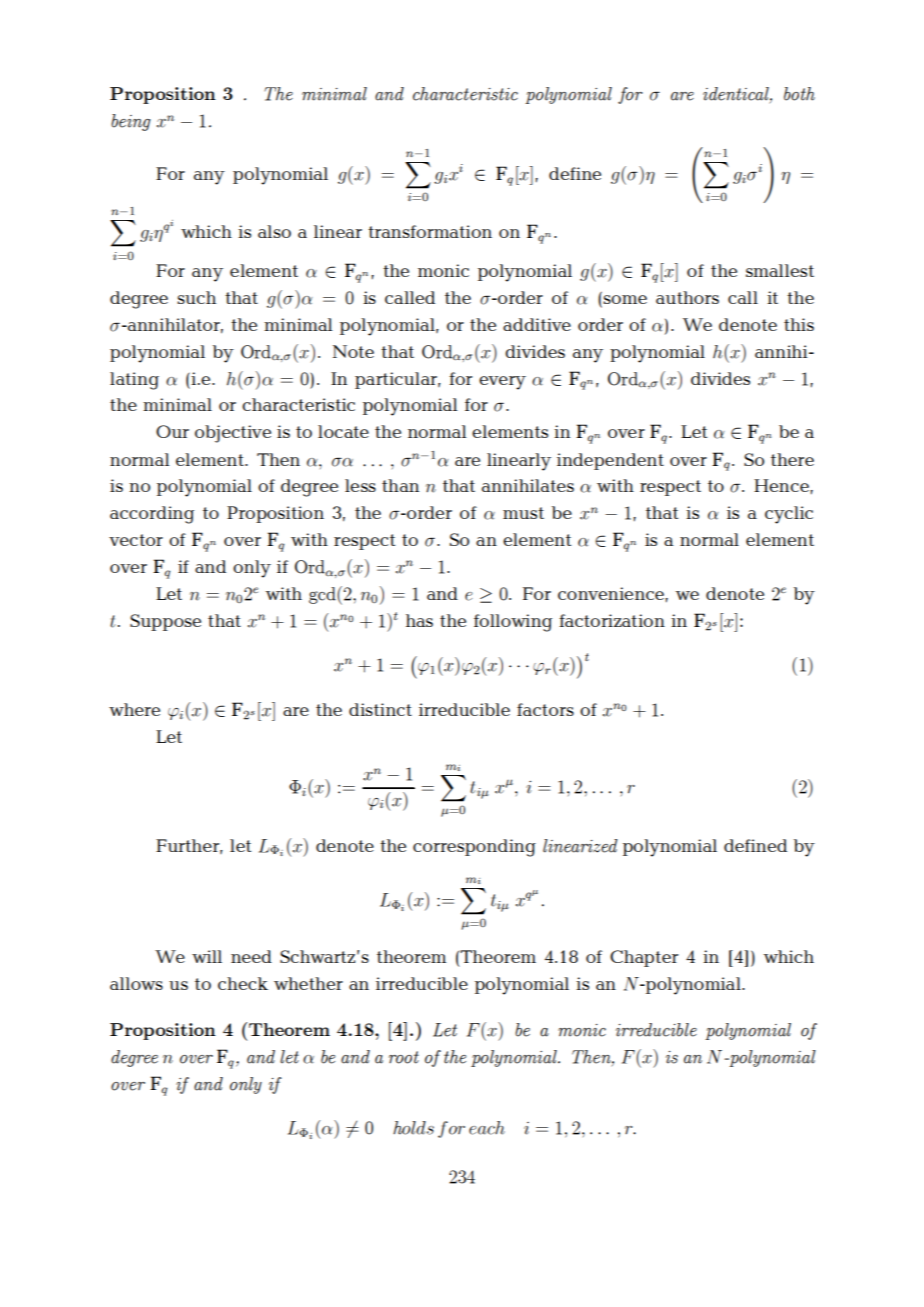 The image size is (924, 1307). Describe the element at coordinates (131, 122) in the screenshot. I see `being` at that location.
